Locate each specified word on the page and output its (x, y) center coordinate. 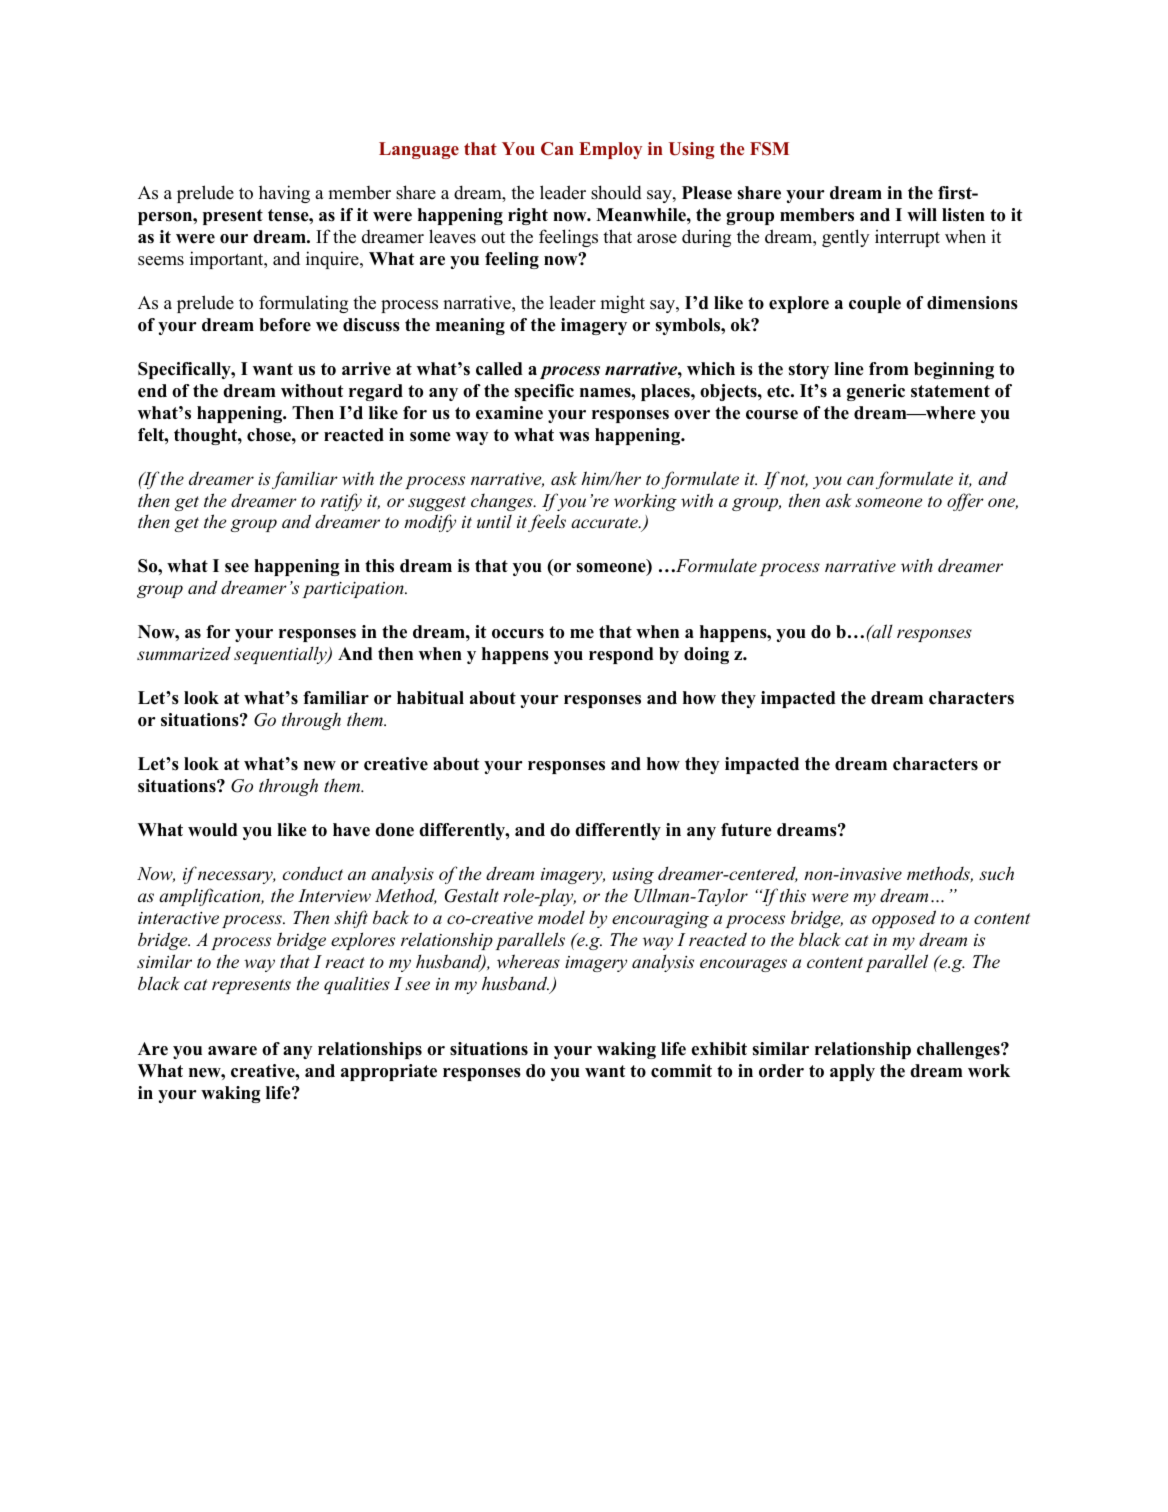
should (616, 192)
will (922, 214)
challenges (959, 1050)
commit (681, 1071)
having (284, 194)
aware (232, 1051)
